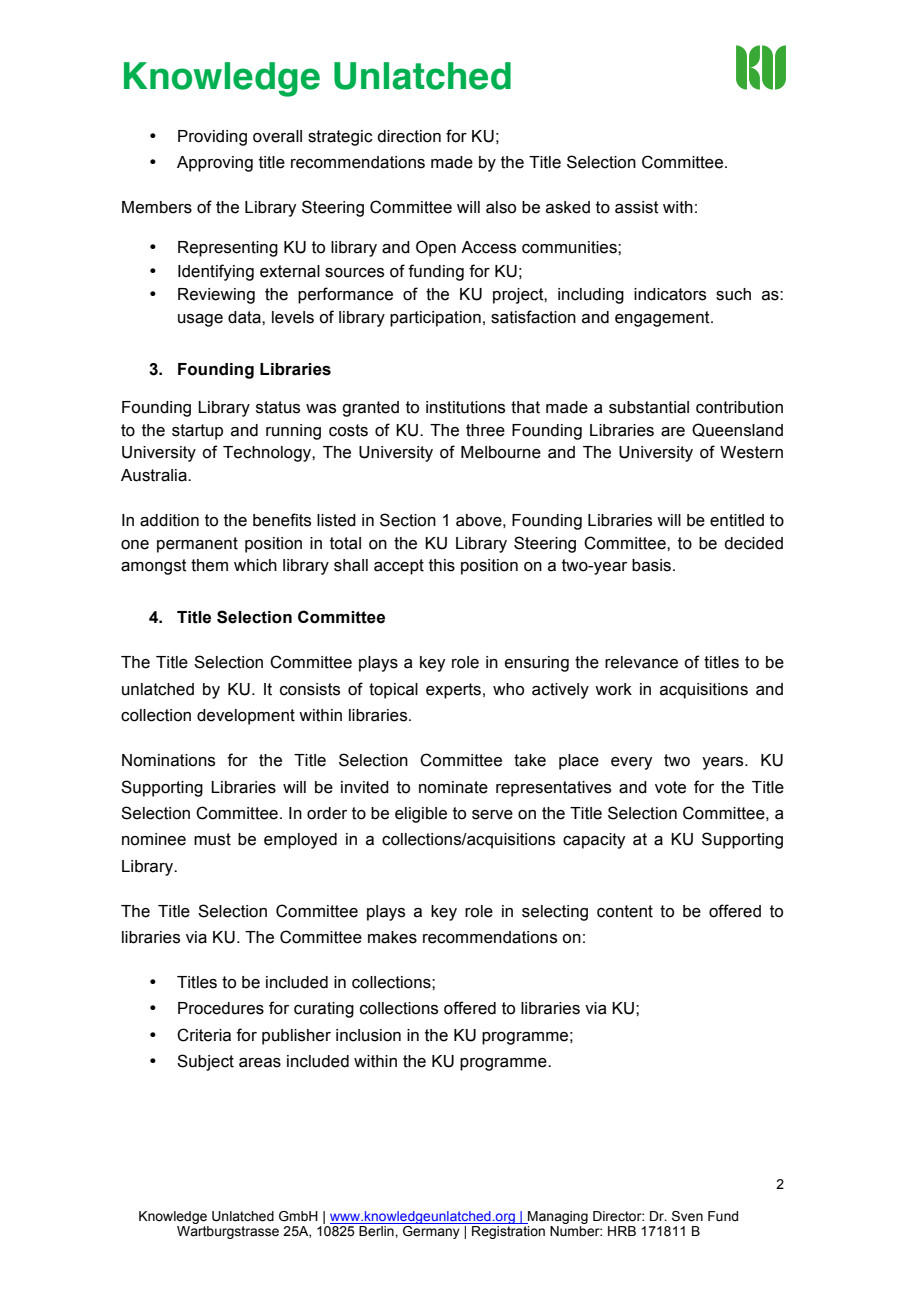  What do you see at coordinates (205, 1062) in the page?
I see `Subject` at bounding box center [205, 1062].
